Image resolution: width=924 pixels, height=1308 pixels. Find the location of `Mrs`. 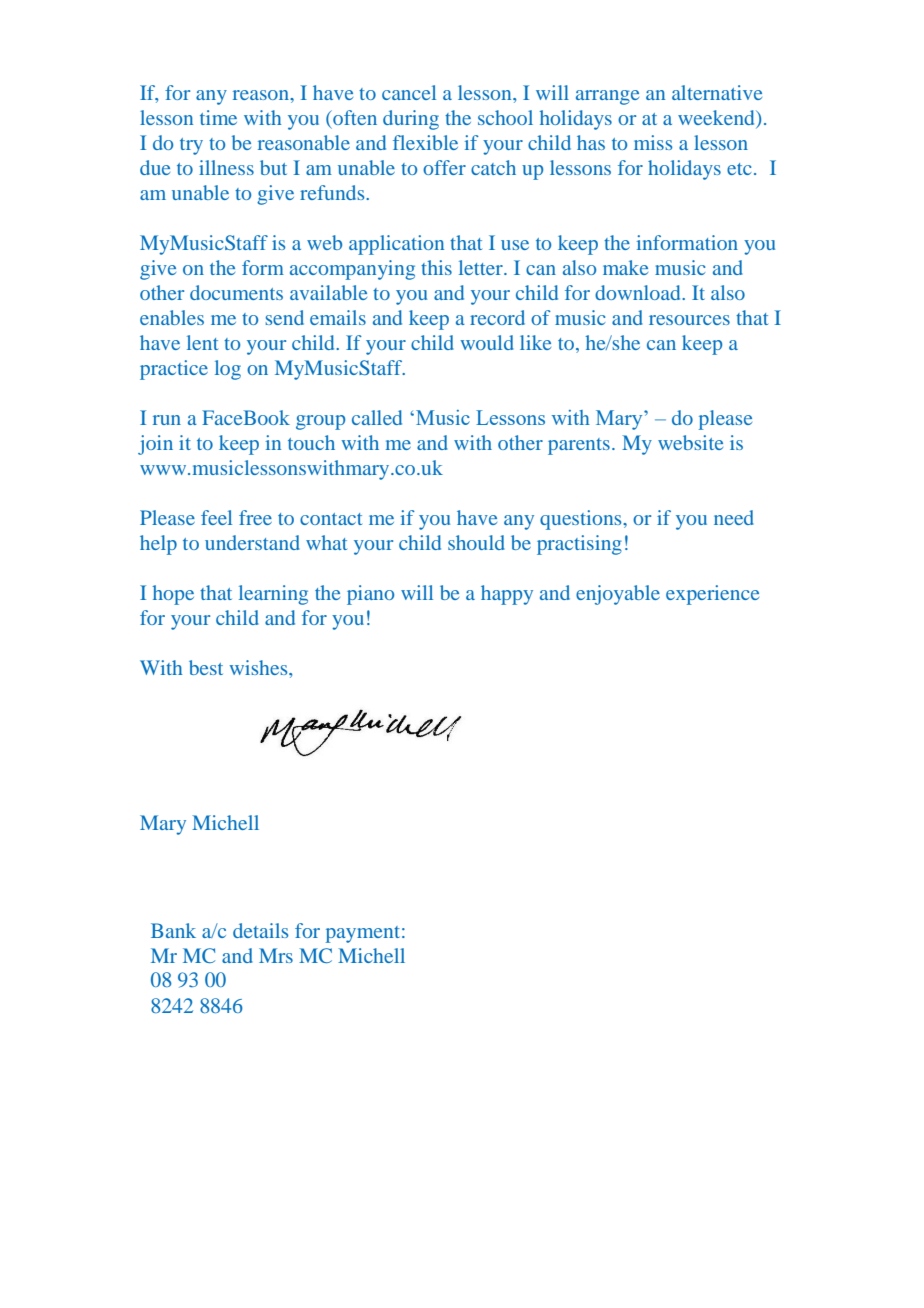

Mrs is located at coordinates (276, 955).
